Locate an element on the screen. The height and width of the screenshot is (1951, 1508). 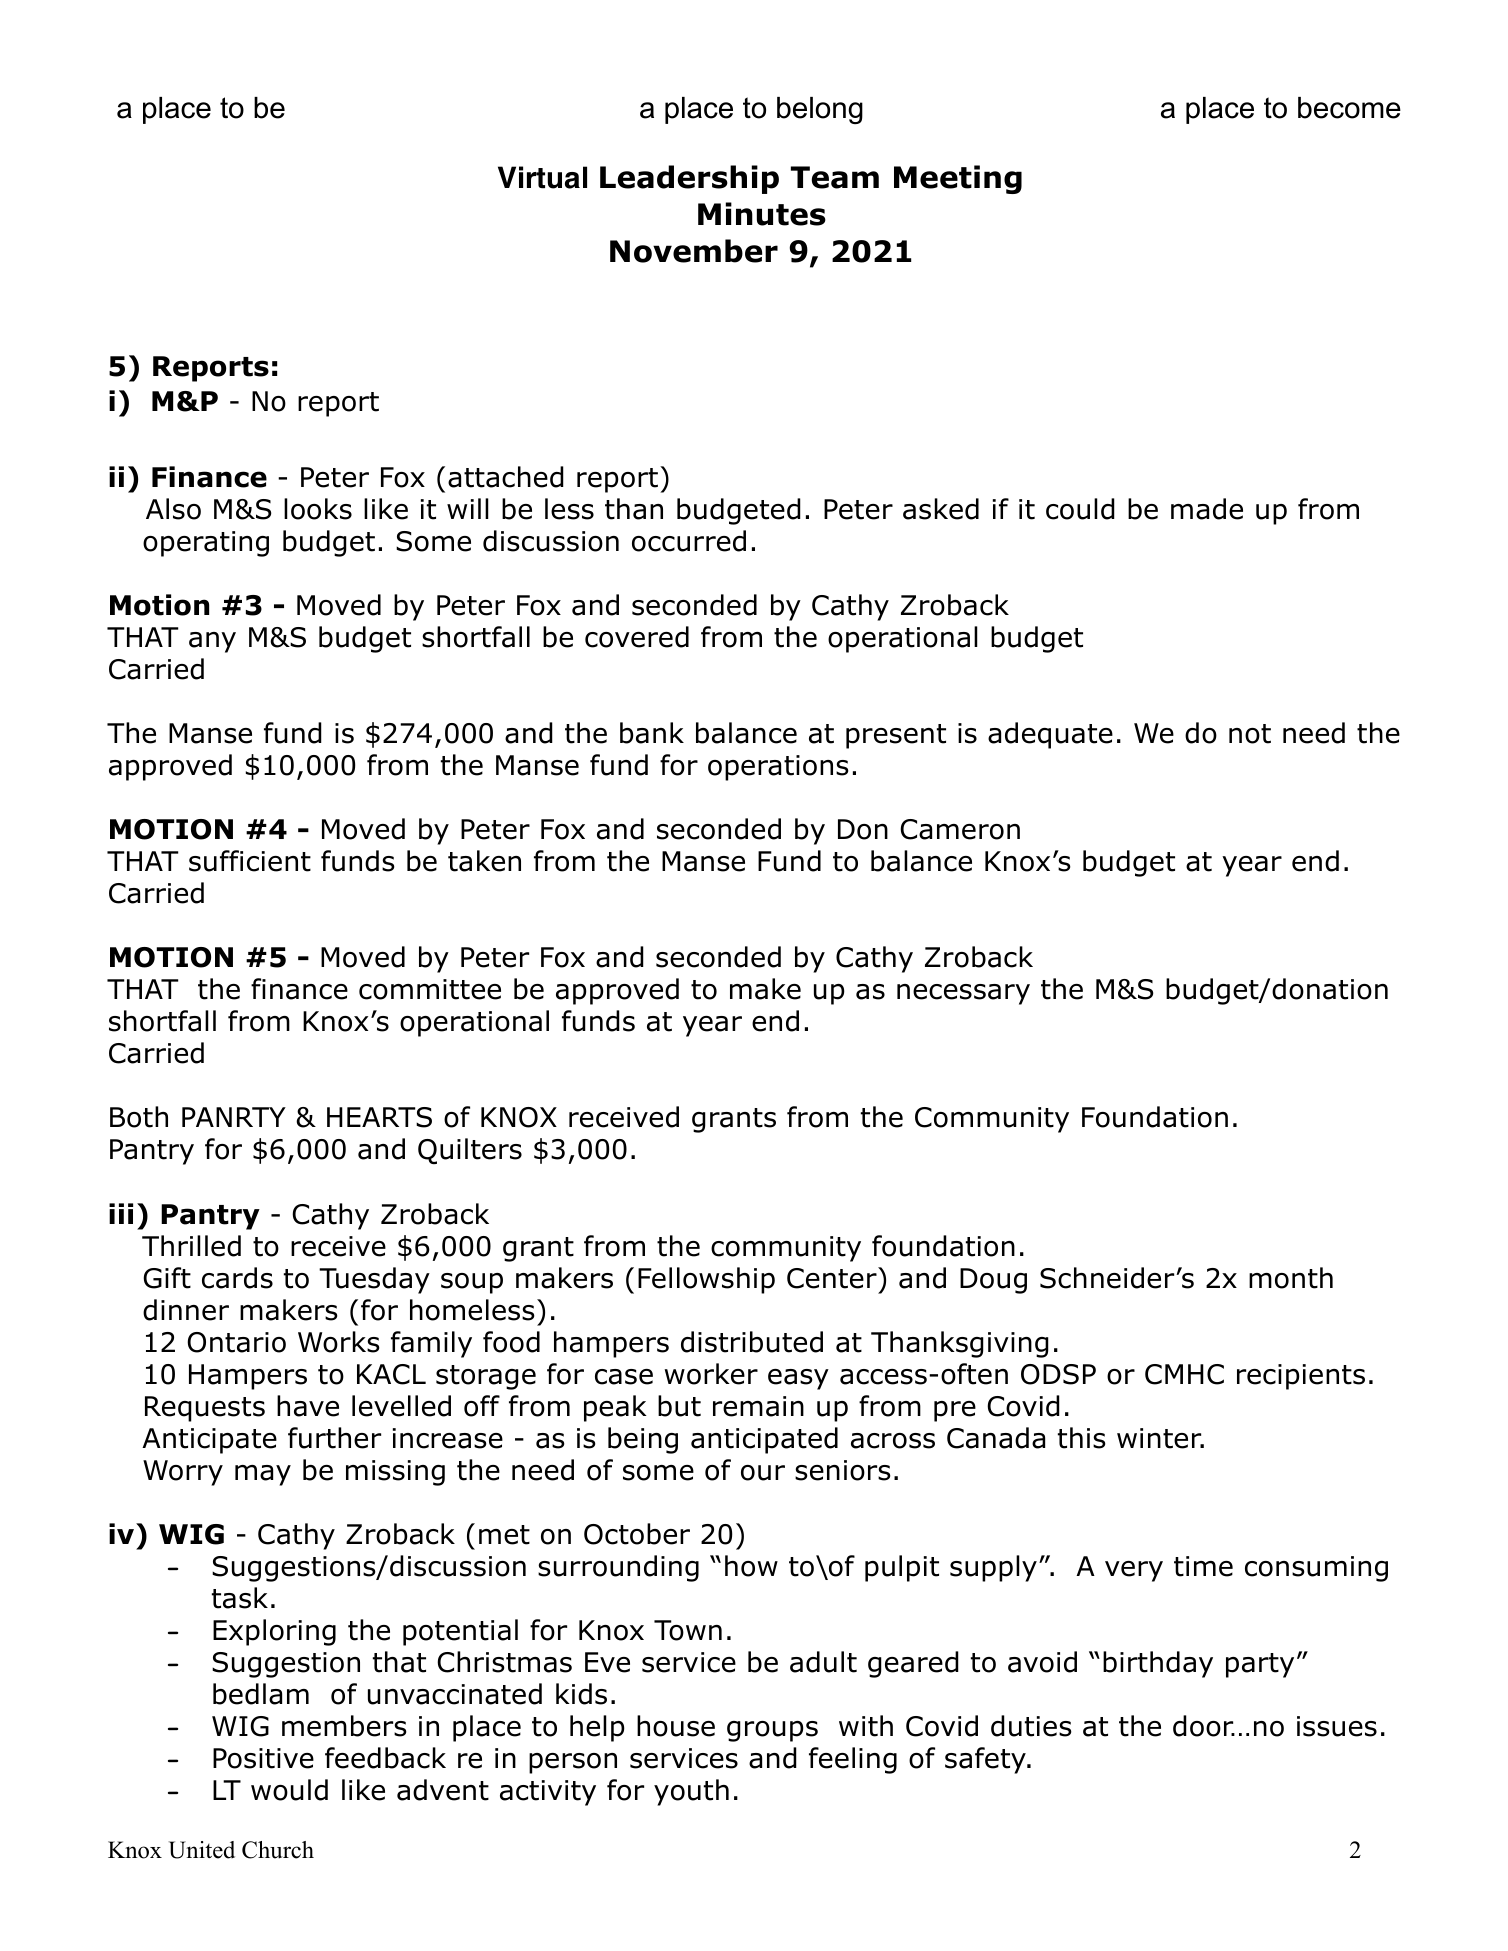
Meeting is located at coordinates (958, 179).
